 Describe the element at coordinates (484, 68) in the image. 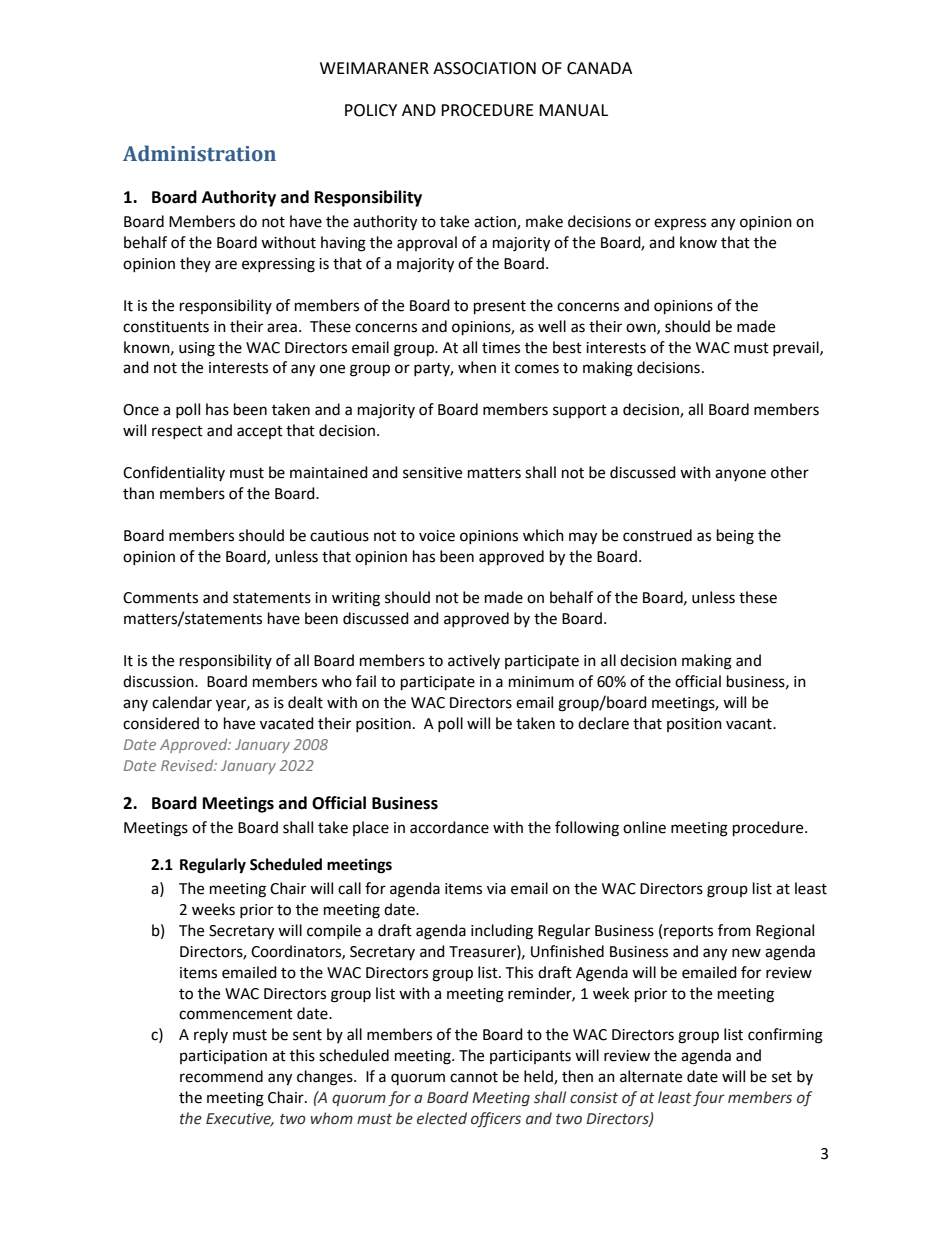

I see `ASSOCIATION` at that location.
